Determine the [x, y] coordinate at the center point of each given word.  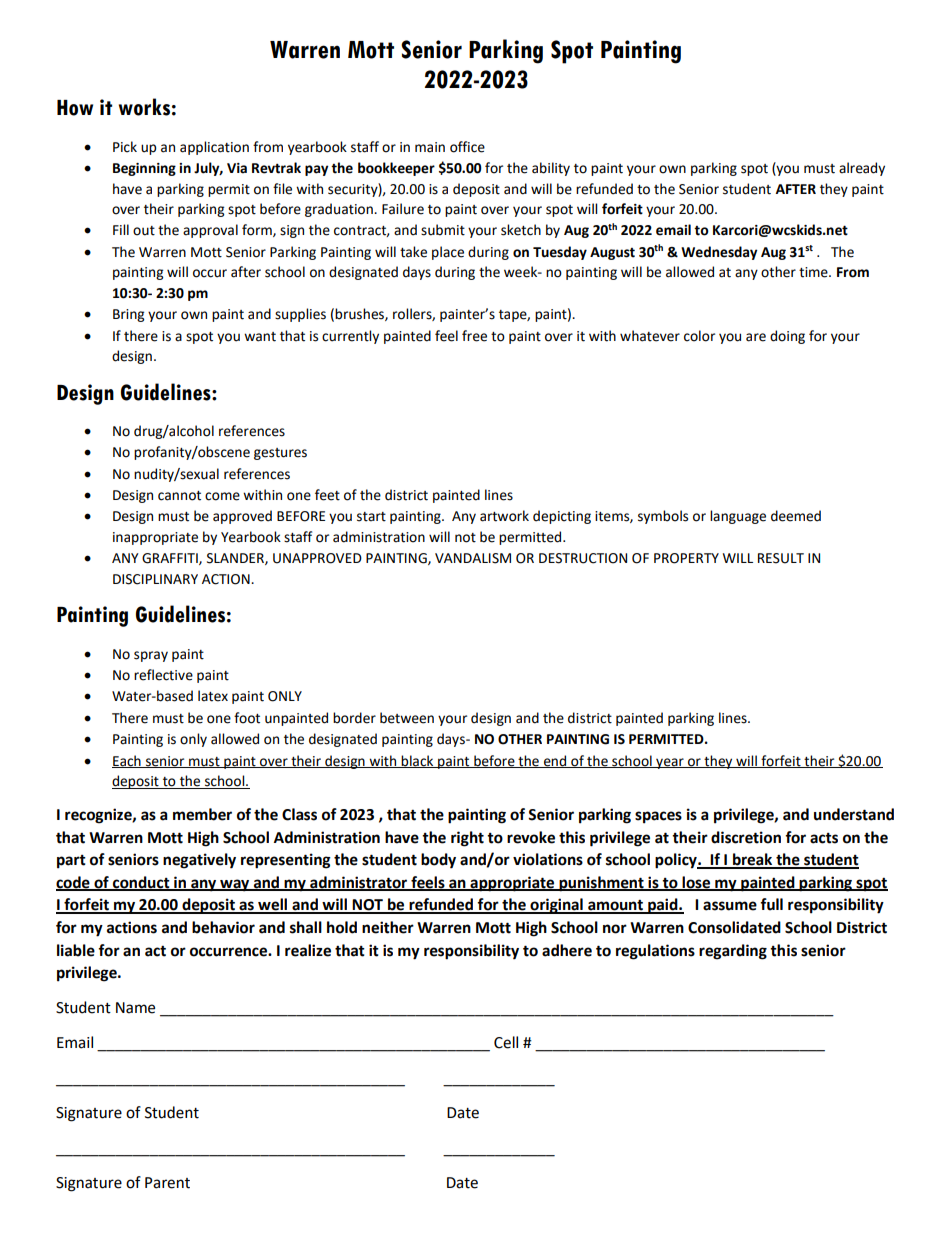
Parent [167, 1183]
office [467, 147]
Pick [125, 147]
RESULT [781, 558]
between [407, 718]
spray [151, 656]
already [862, 169]
